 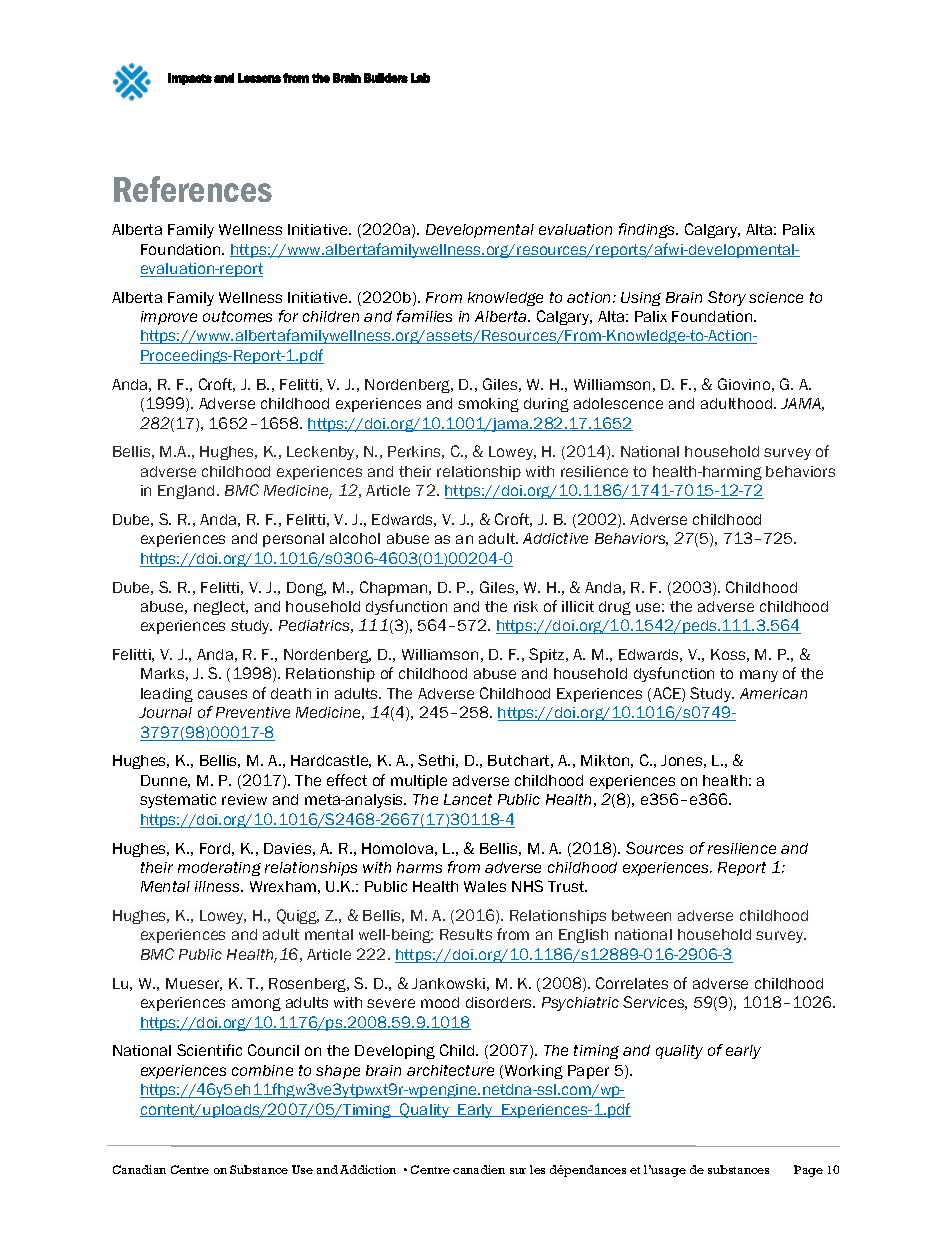 I want to click on risk, so click(x=526, y=606).
